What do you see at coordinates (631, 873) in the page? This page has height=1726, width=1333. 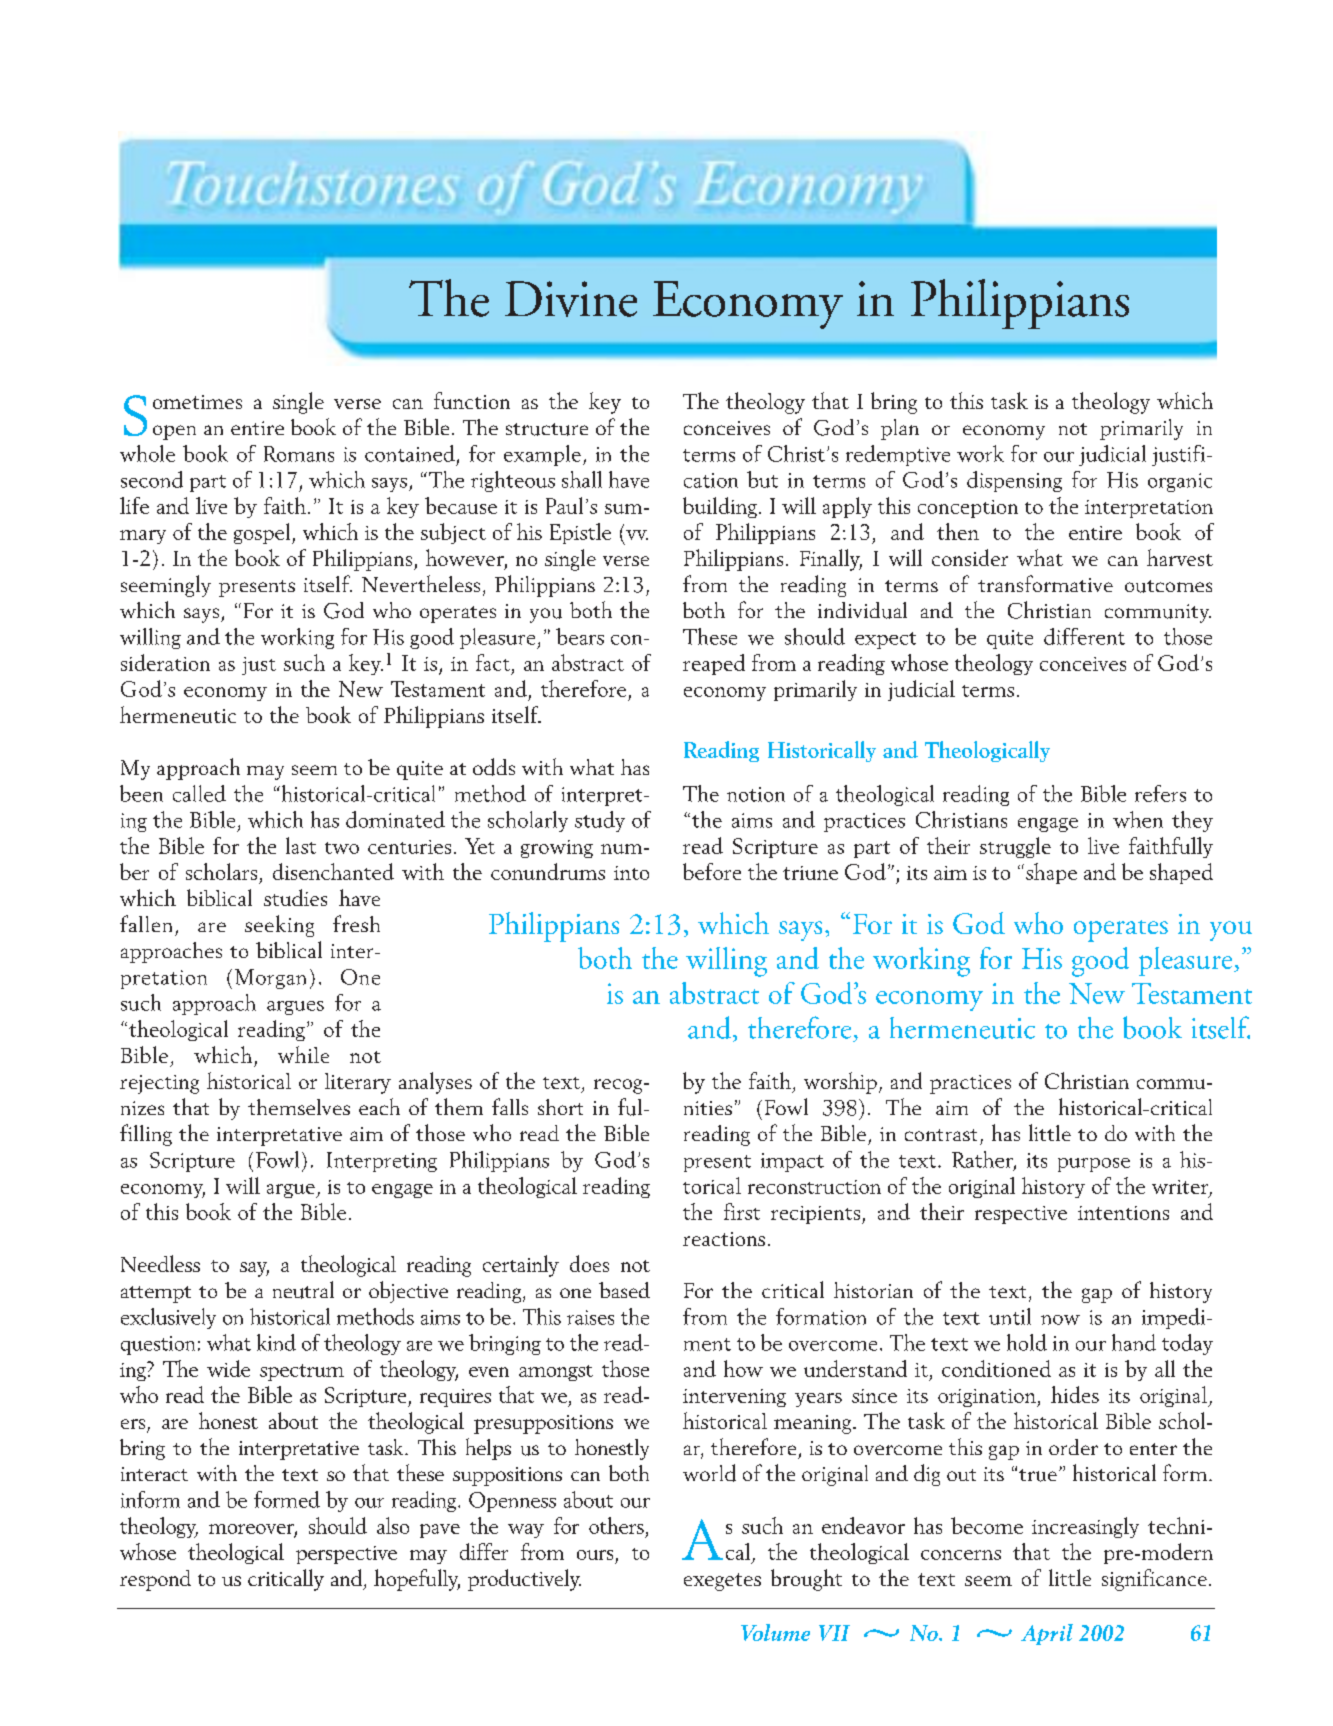 I see `into` at bounding box center [631, 873].
